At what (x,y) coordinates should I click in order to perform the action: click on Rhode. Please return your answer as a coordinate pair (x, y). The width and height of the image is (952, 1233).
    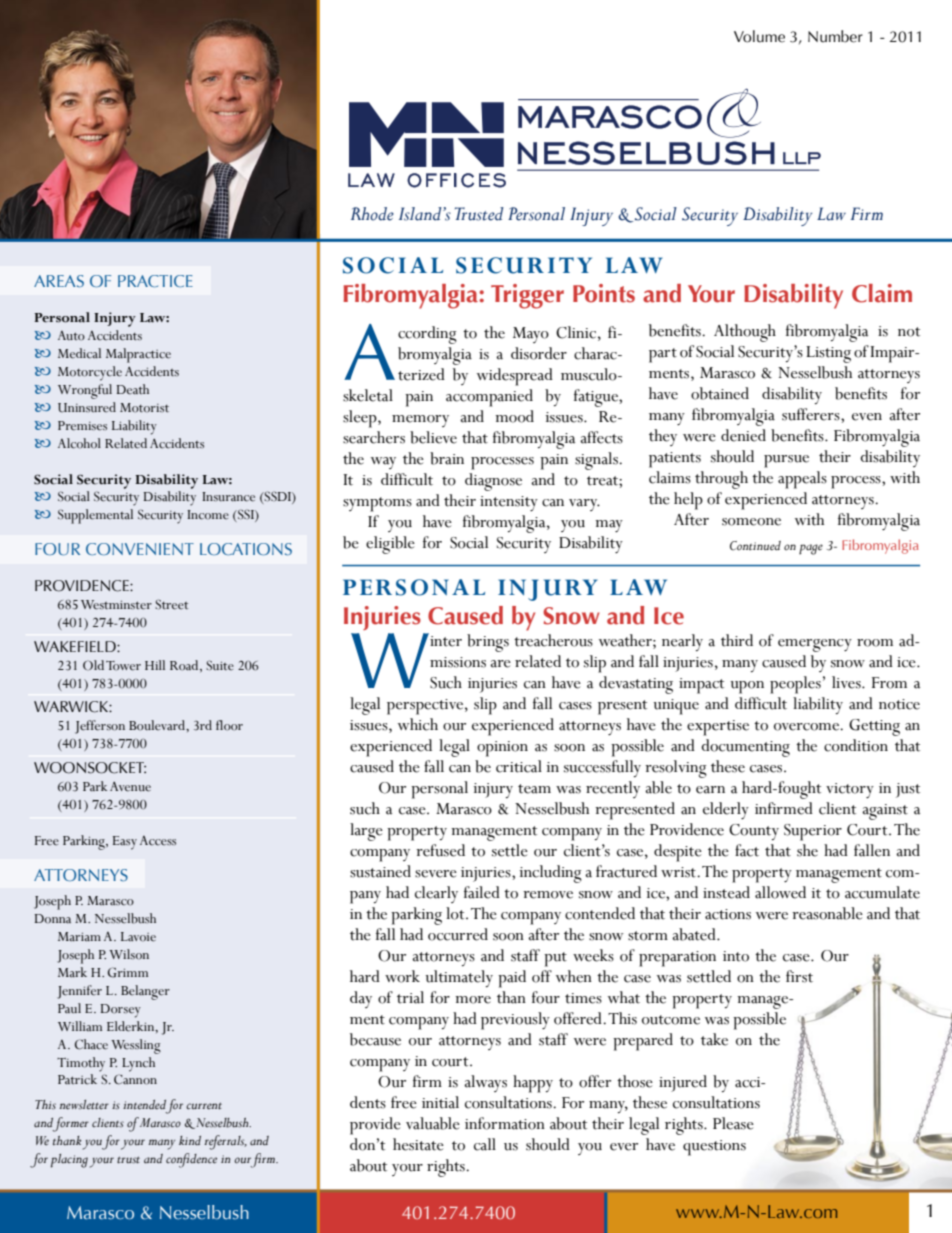
    Looking at the image, I should click on (372, 214).
